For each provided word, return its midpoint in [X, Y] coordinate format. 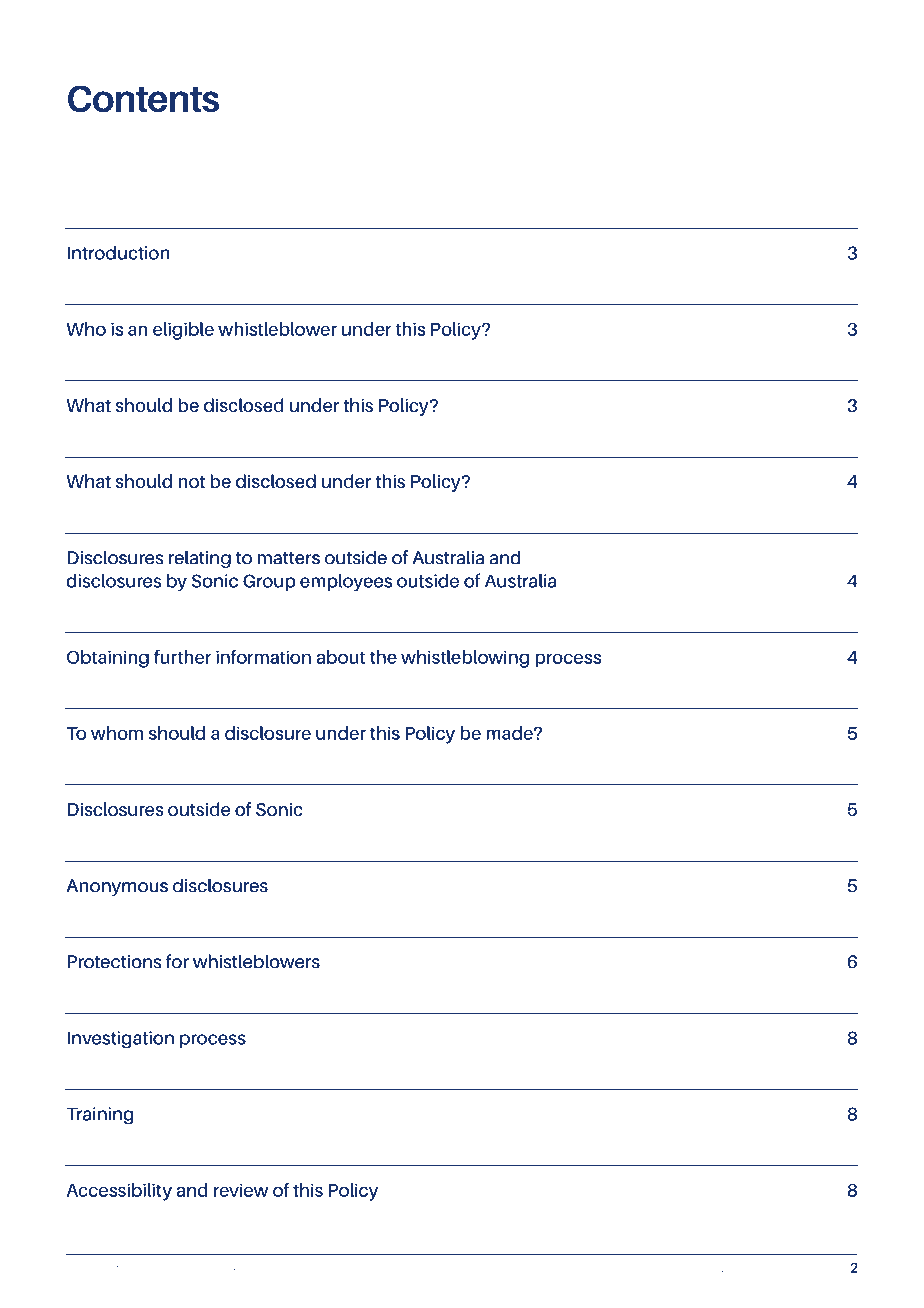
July [795, 1270]
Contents [143, 98]
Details [718, 1269]
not [191, 482]
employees [346, 583]
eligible [183, 331]
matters [289, 558]
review [241, 1190]
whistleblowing [465, 659]
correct [748, 1270]
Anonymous [117, 887]
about [340, 657]
